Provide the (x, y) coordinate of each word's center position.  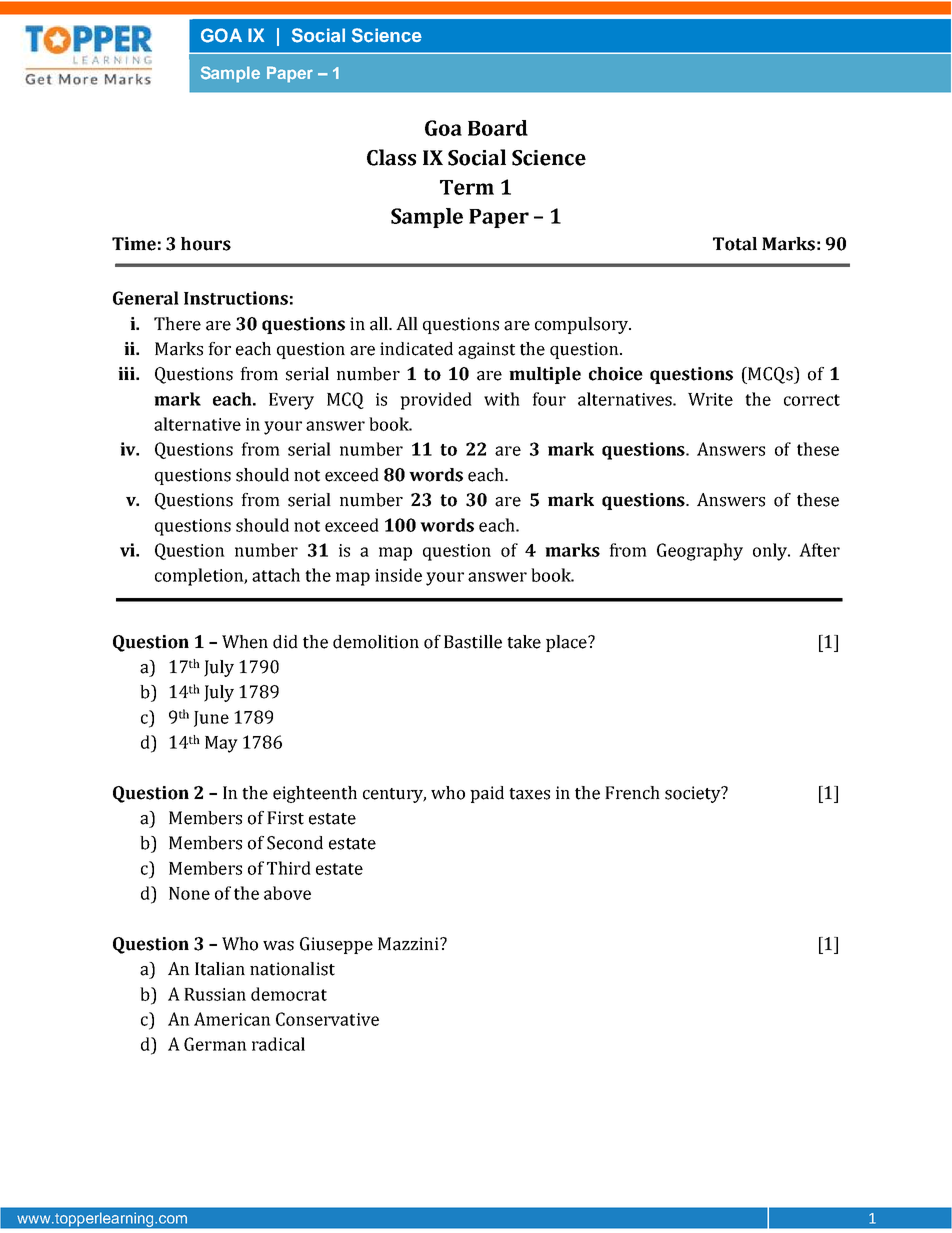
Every (291, 401)
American (232, 1019)
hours (206, 244)
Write (710, 399)
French (632, 793)
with (502, 399)
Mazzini (409, 944)
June (211, 719)
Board (498, 128)
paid (487, 794)
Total (735, 244)
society (694, 794)
